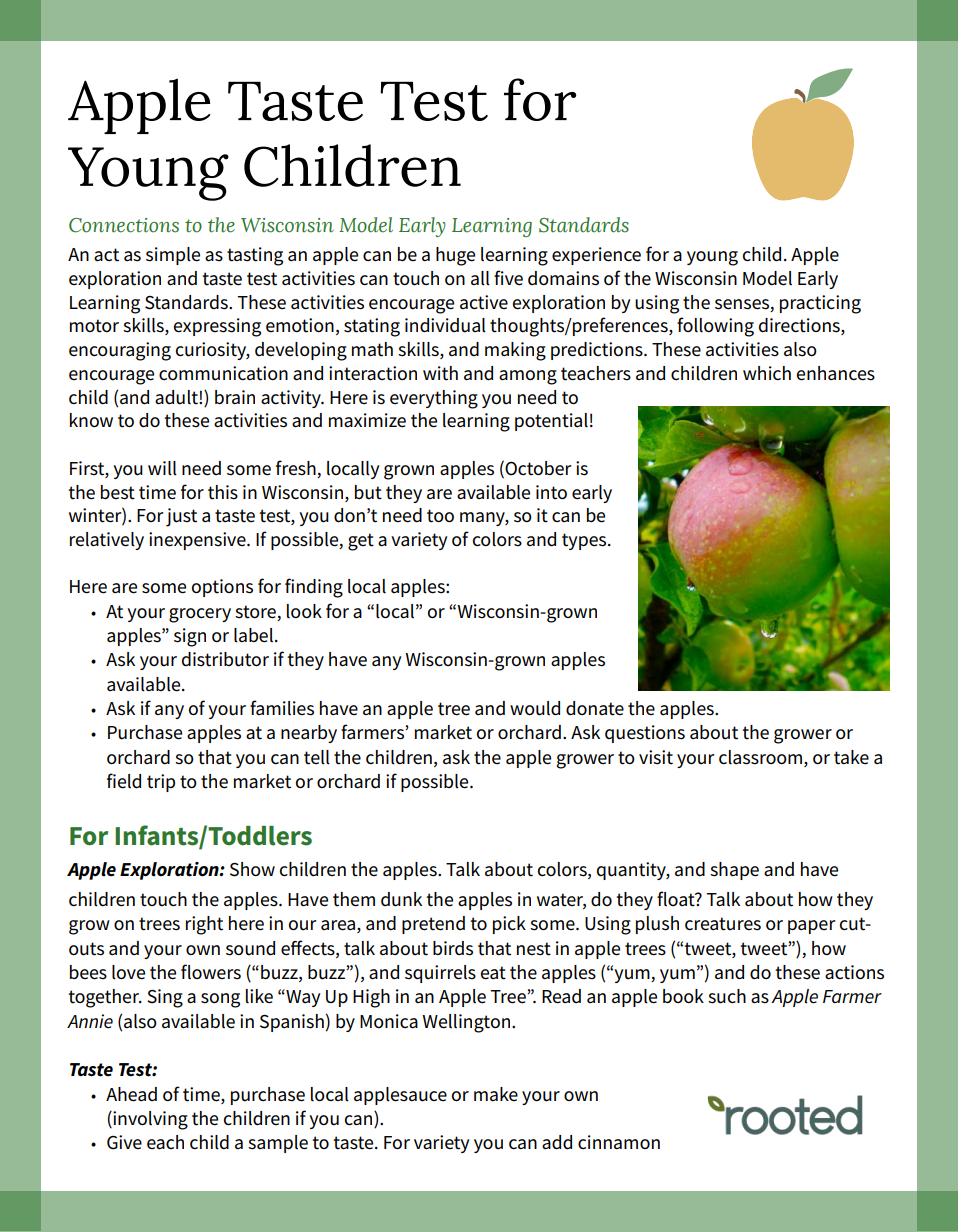  What do you see at coordinates (440, 516) in the screenshot?
I see `too` at bounding box center [440, 516].
